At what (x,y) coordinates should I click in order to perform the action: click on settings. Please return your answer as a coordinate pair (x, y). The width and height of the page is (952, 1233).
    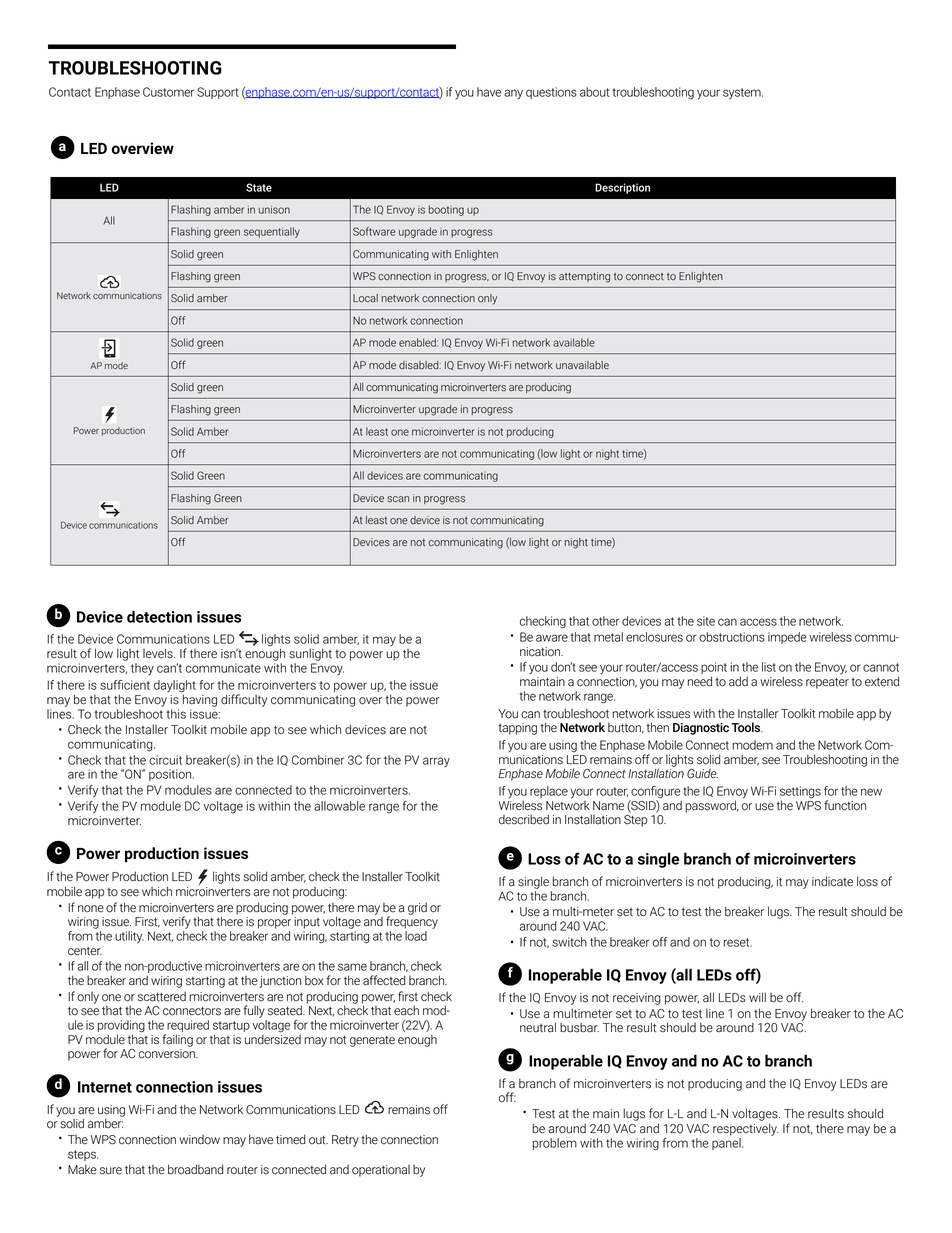
    Looking at the image, I should click on (800, 793).
